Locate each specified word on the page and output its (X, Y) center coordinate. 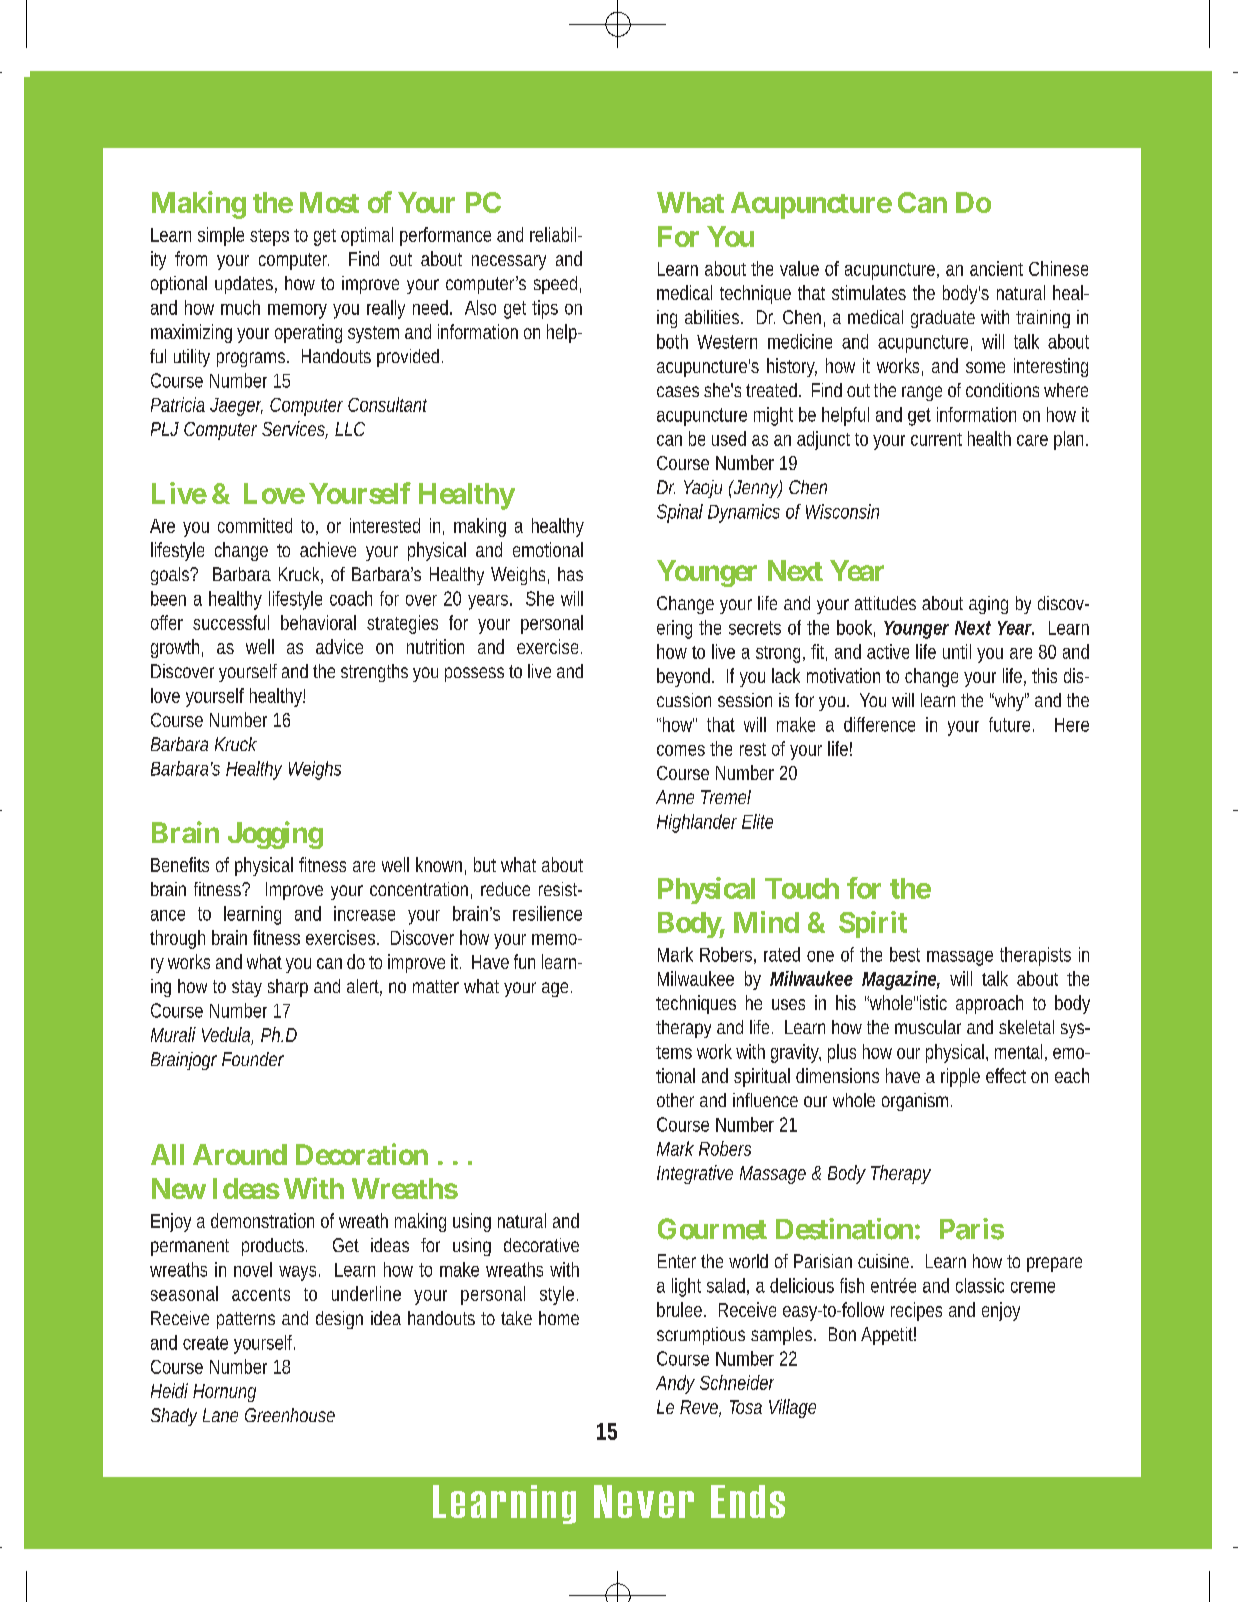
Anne (675, 797)
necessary (509, 262)
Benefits (180, 864)
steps (269, 237)
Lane (220, 1415)
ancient (996, 268)
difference (879, 724)
